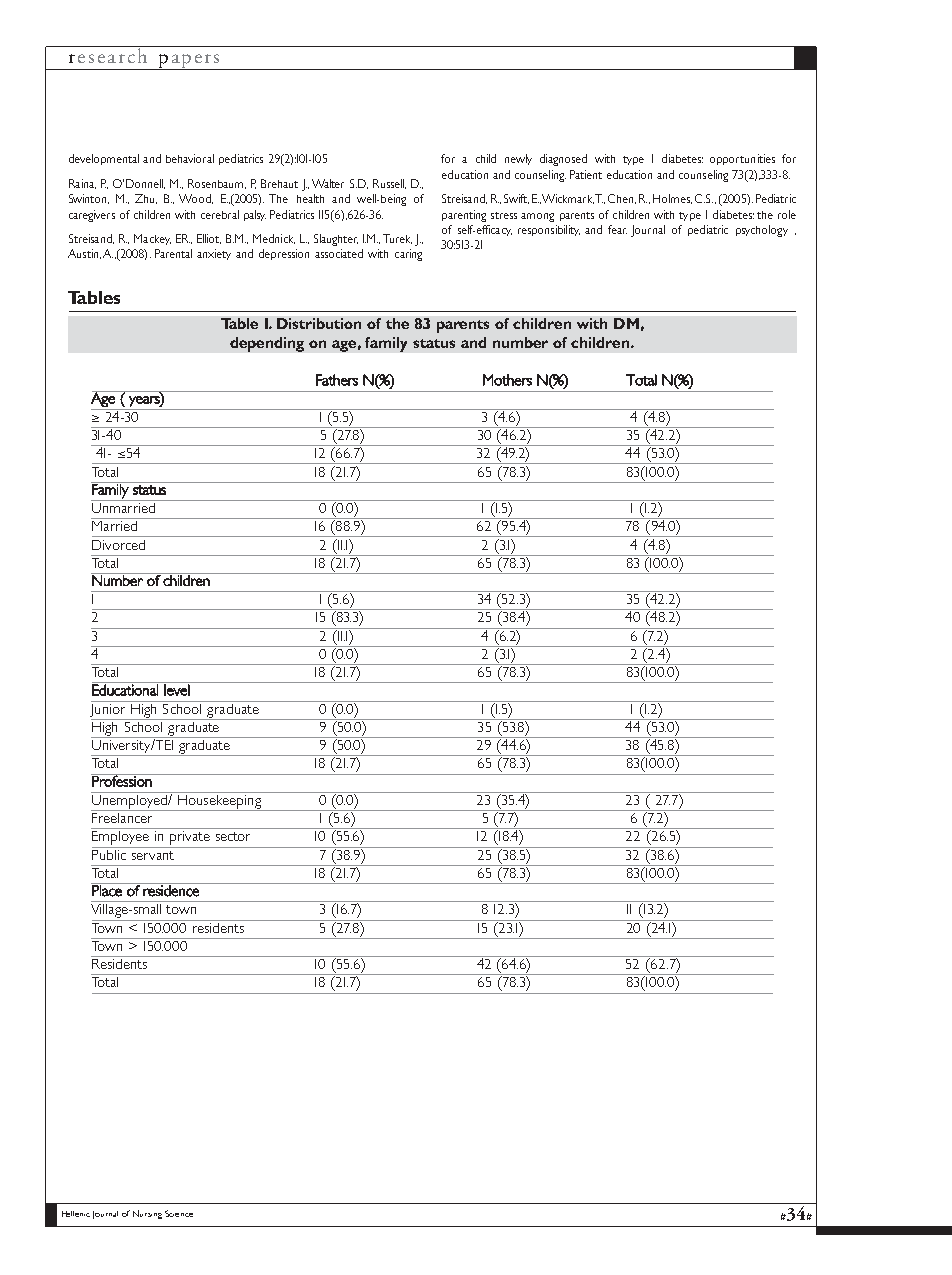 The width and height of the screenshot is (952, 1275). Describe the element at coordinates (233, 836) in the screenshot. I see `sector` at that location.
